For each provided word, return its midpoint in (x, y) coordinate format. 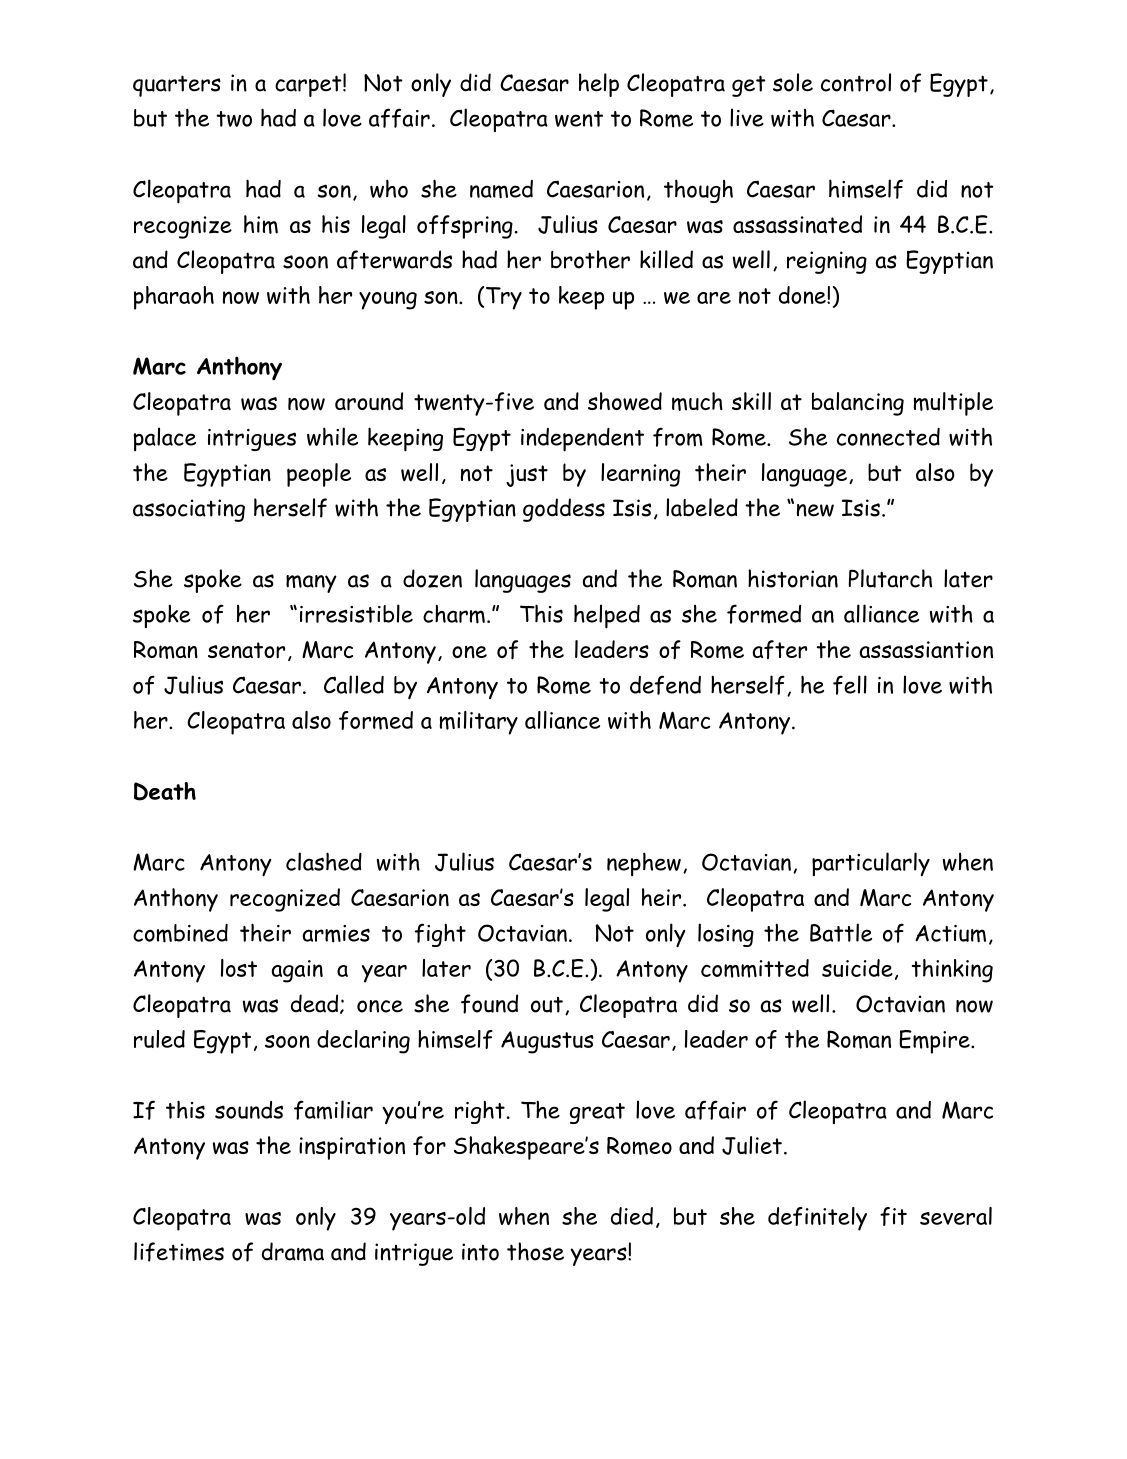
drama (293, 1251)
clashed (324, 861)
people (319, 475)
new (815, 510)
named (501, 189)
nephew (644, 864)
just (527, 475)
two (234, 119)
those (535, 1251)
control (856, 82)
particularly (871, 864)
